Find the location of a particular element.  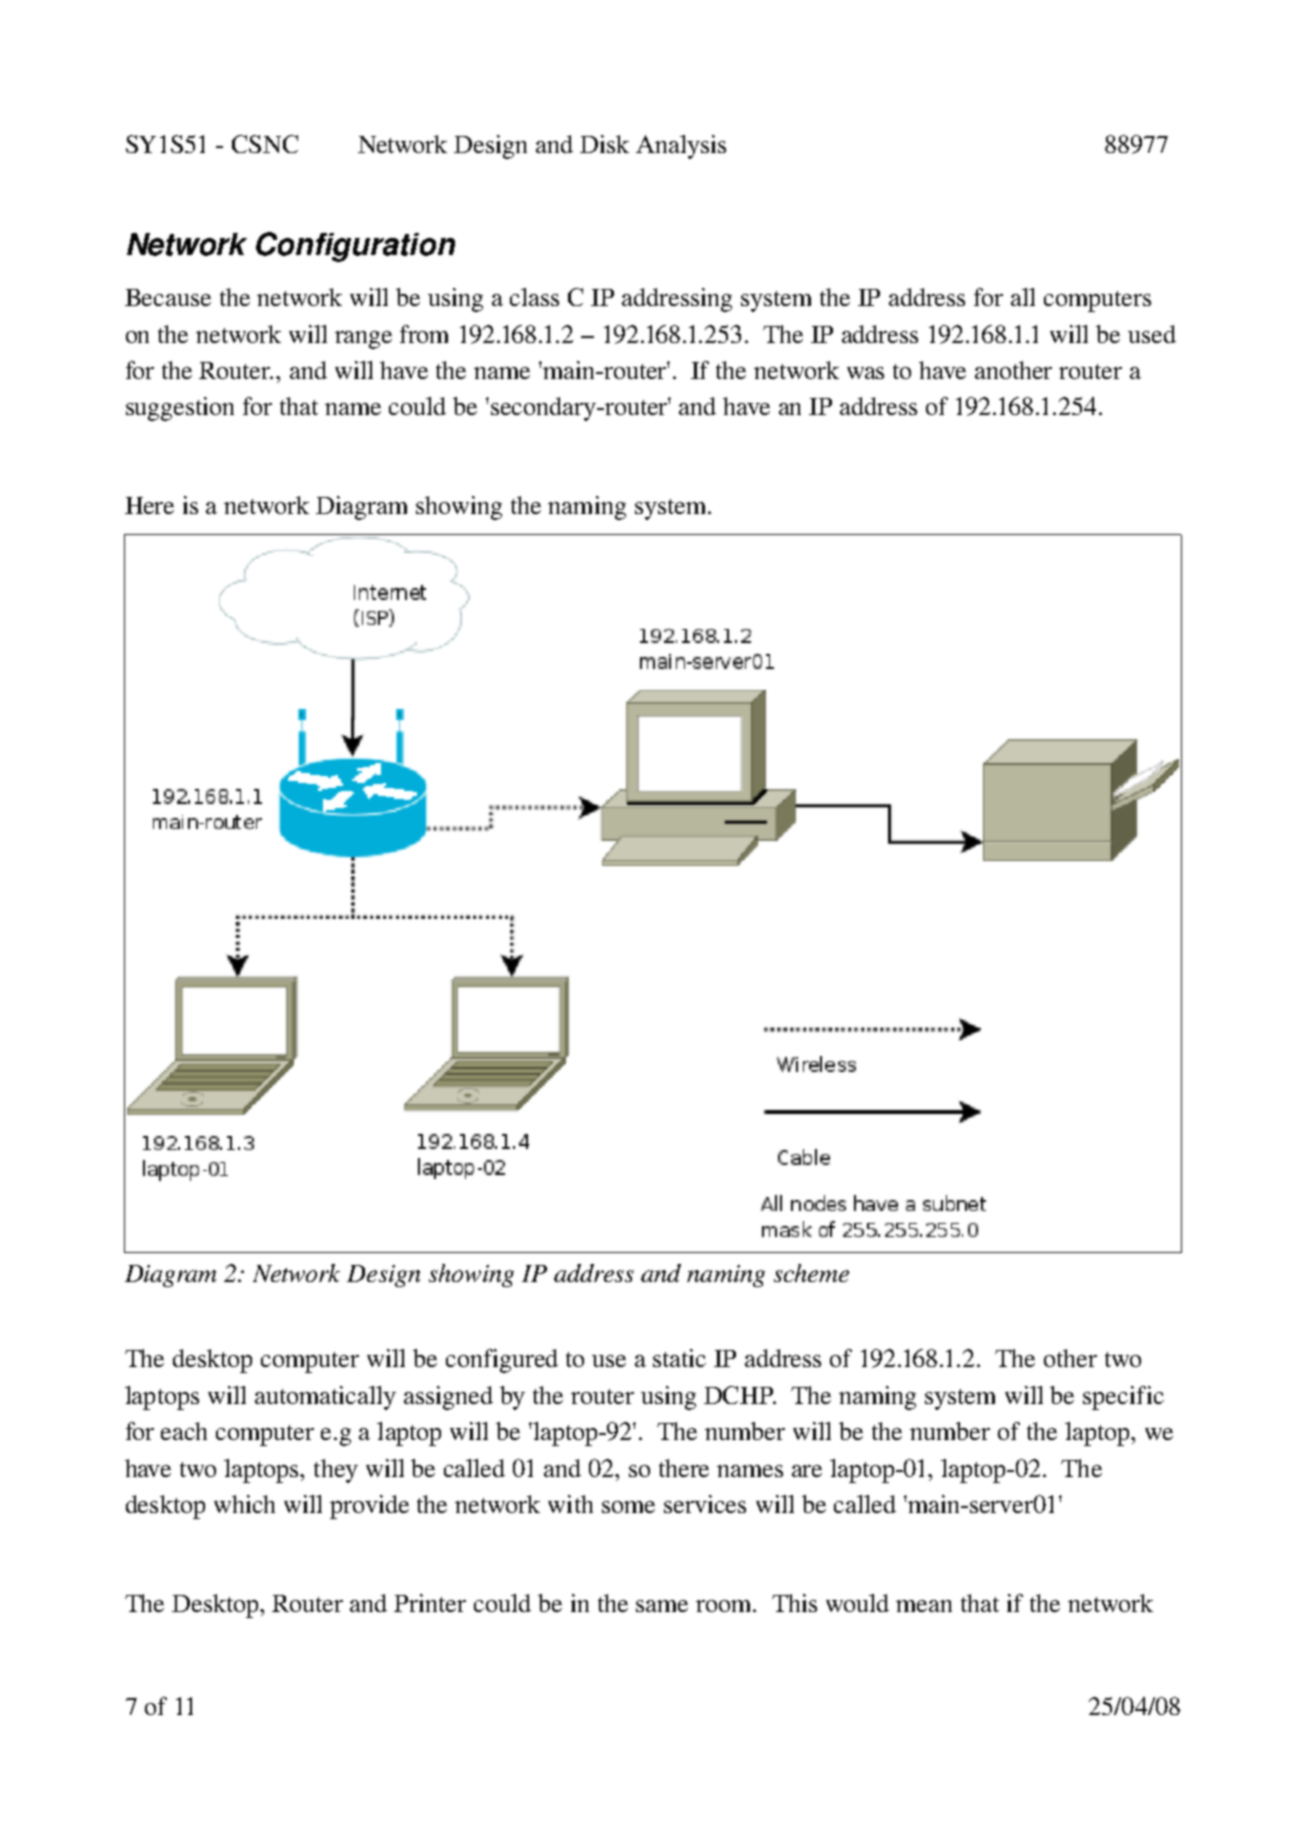

configured is located at coordinates (502, 1361).
